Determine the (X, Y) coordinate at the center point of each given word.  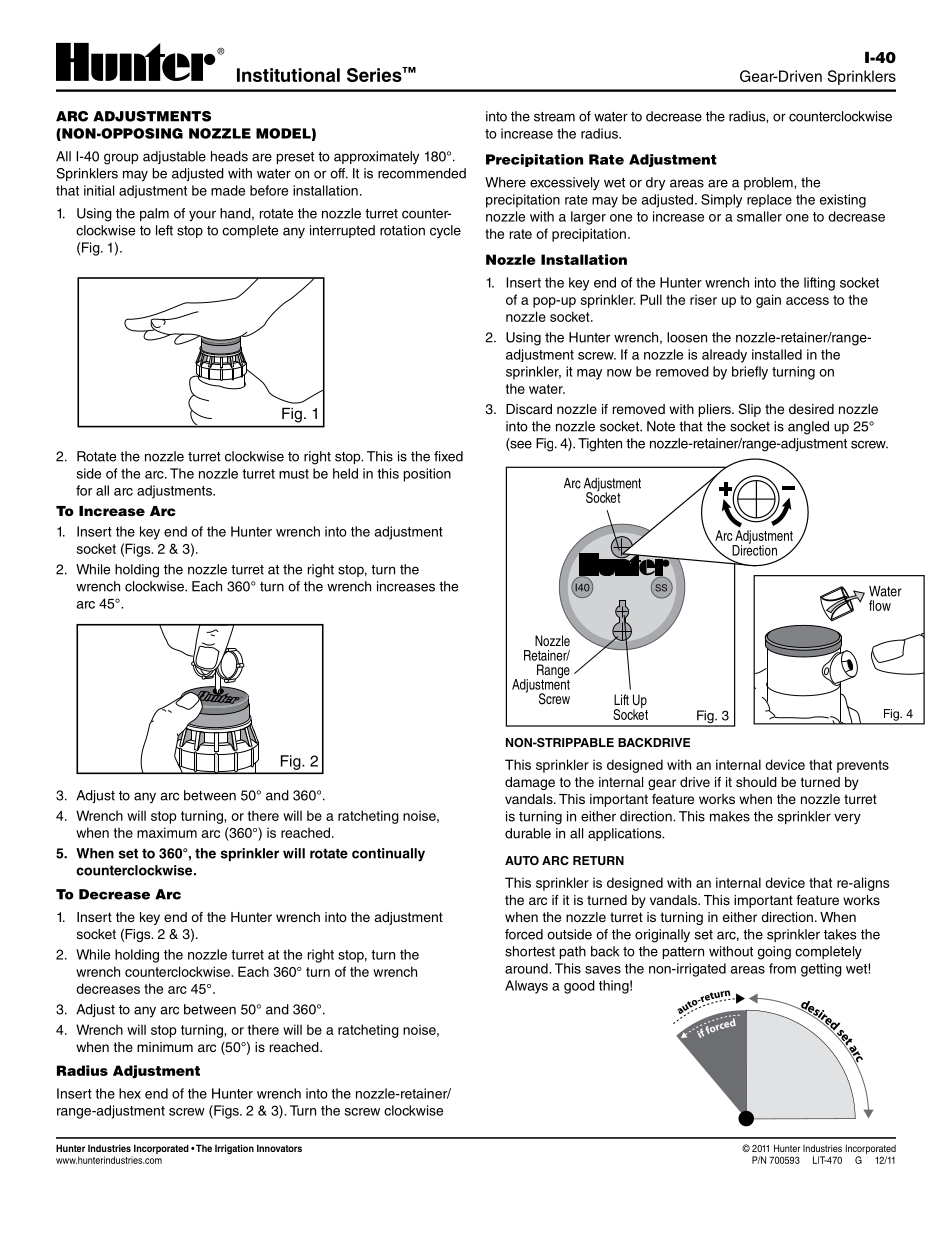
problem (769, 183)
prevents (863, 766)
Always (526, 987)
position (427, 475)
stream (554, 117)
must (294, 474)
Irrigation (234, 1149)
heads (229, 156)
